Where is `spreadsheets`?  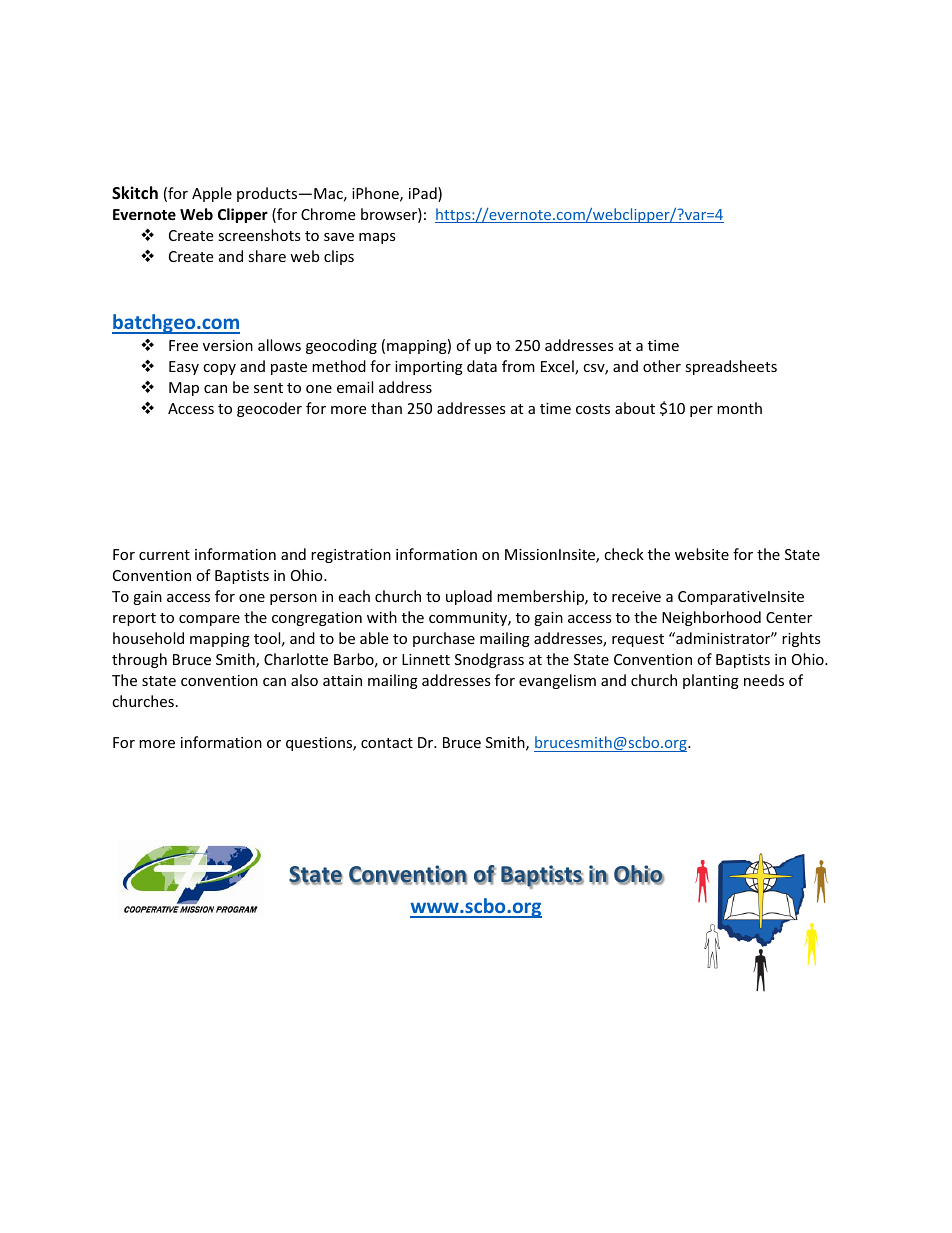 spreadsheets is located at coordinates (731, 367).
